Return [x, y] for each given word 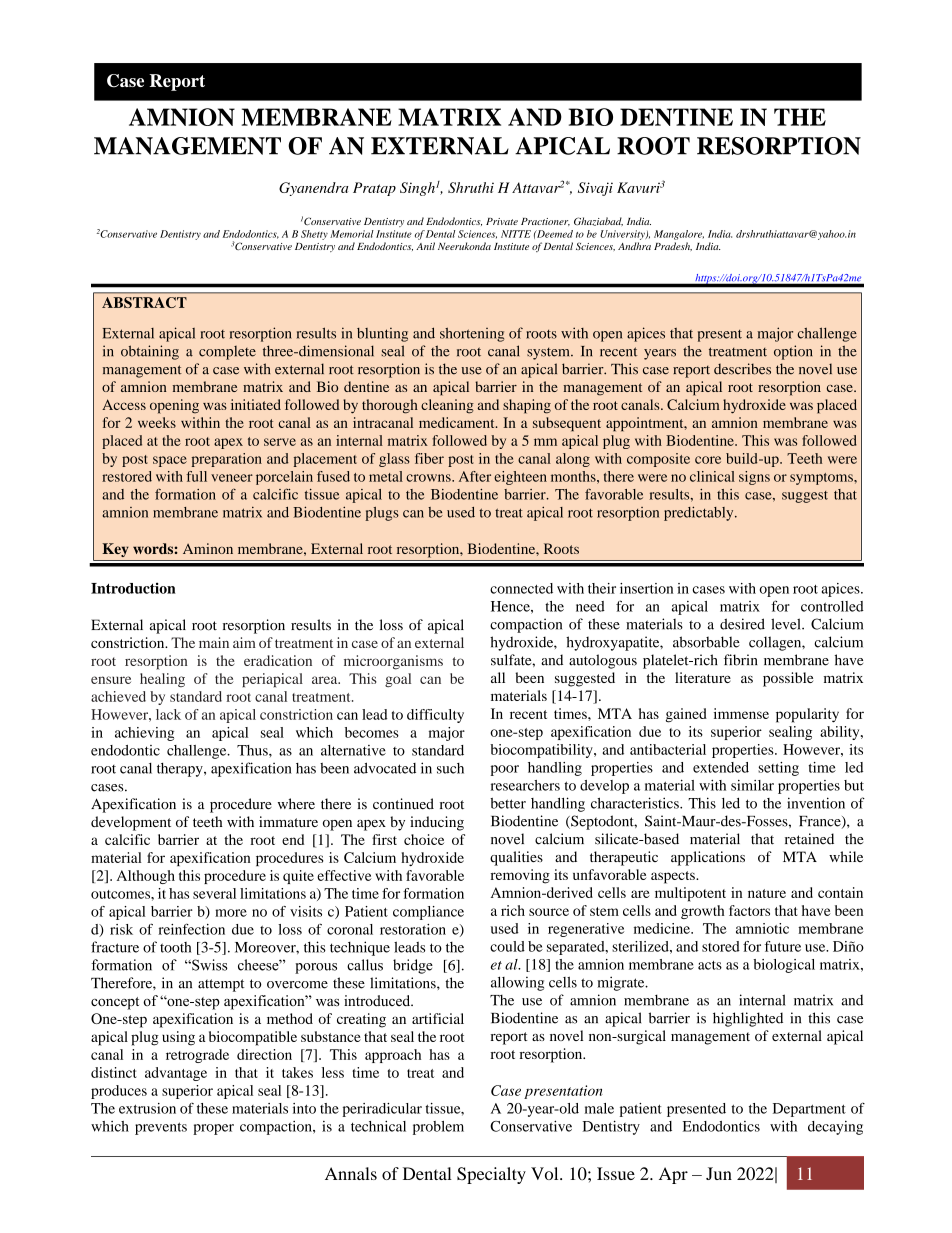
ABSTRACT [144, 302]
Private [502, 221]
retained [809, 839]
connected [521, 588]
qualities [516, 858]
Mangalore [679, 235]
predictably [700, 513]
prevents [161, 1128]
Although [146, 877]
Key [115, 550]
